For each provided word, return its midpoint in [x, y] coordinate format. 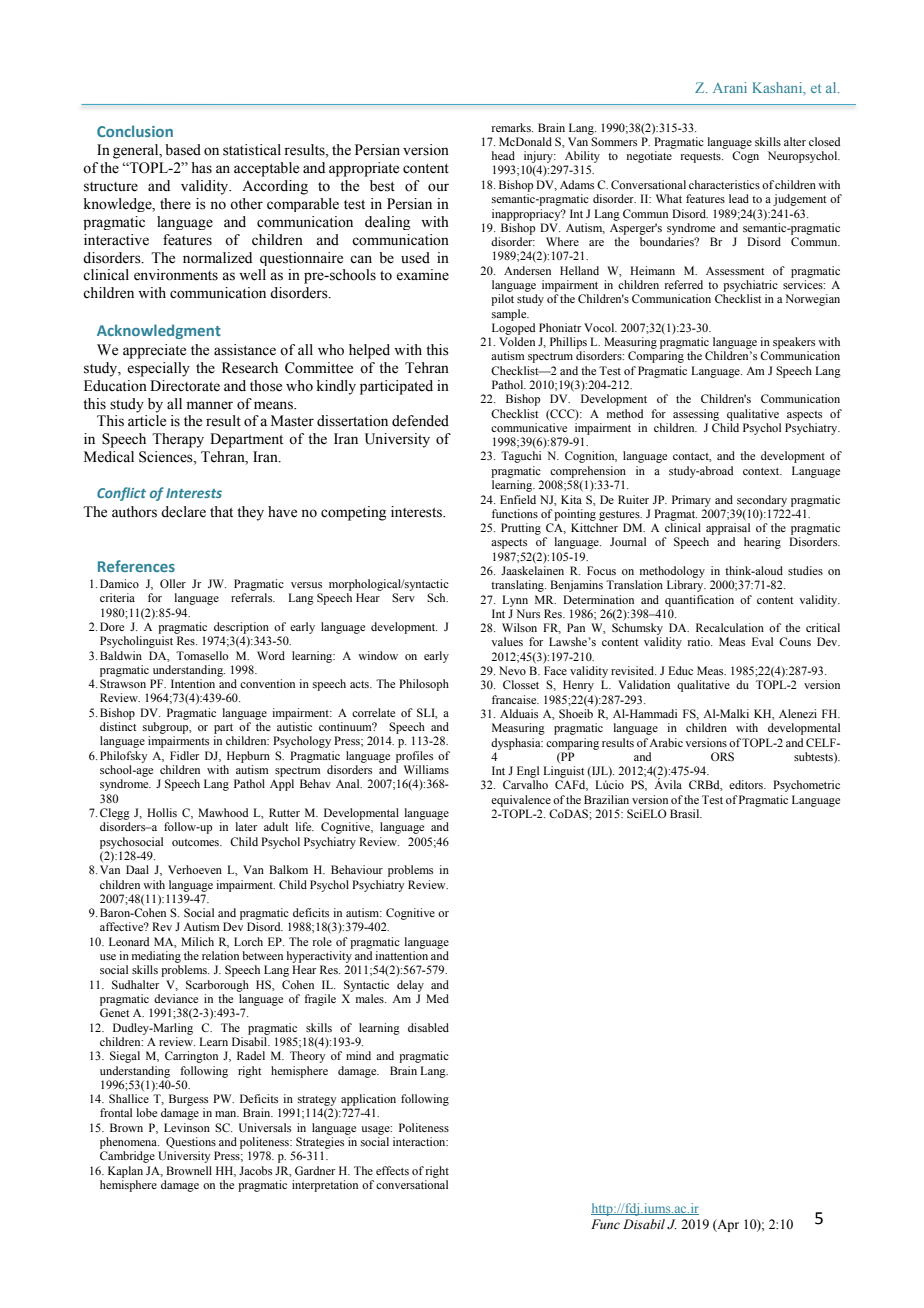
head [503, 155]
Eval [762, 641]
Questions [191, 1143]
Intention [193, 683]
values [507, 641]
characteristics [724, 184]
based [183, 150]
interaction [420, 1141]
